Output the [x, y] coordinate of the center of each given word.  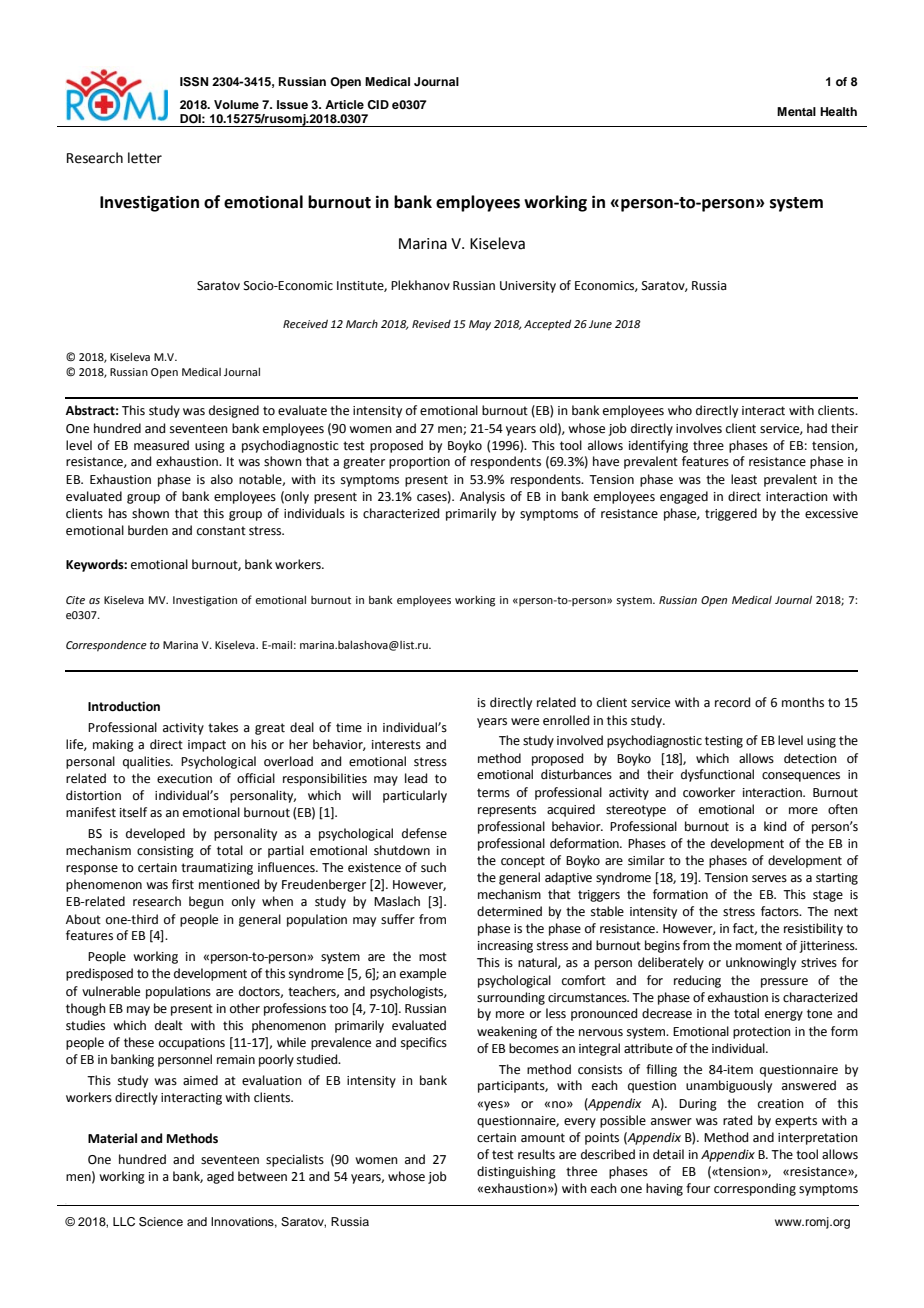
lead [416, 778]
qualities [147, 762]
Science [161, 1222]
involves [699, 428]
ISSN [194, 82]
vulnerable [111, 991]
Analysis [482, 497]
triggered [731, 514]
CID [378, 105]
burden [148, 530]
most [433, 957]
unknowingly [761, 963]
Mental [796, 111]
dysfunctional [717, 775]
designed [234, 411]
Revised [431, 324]
